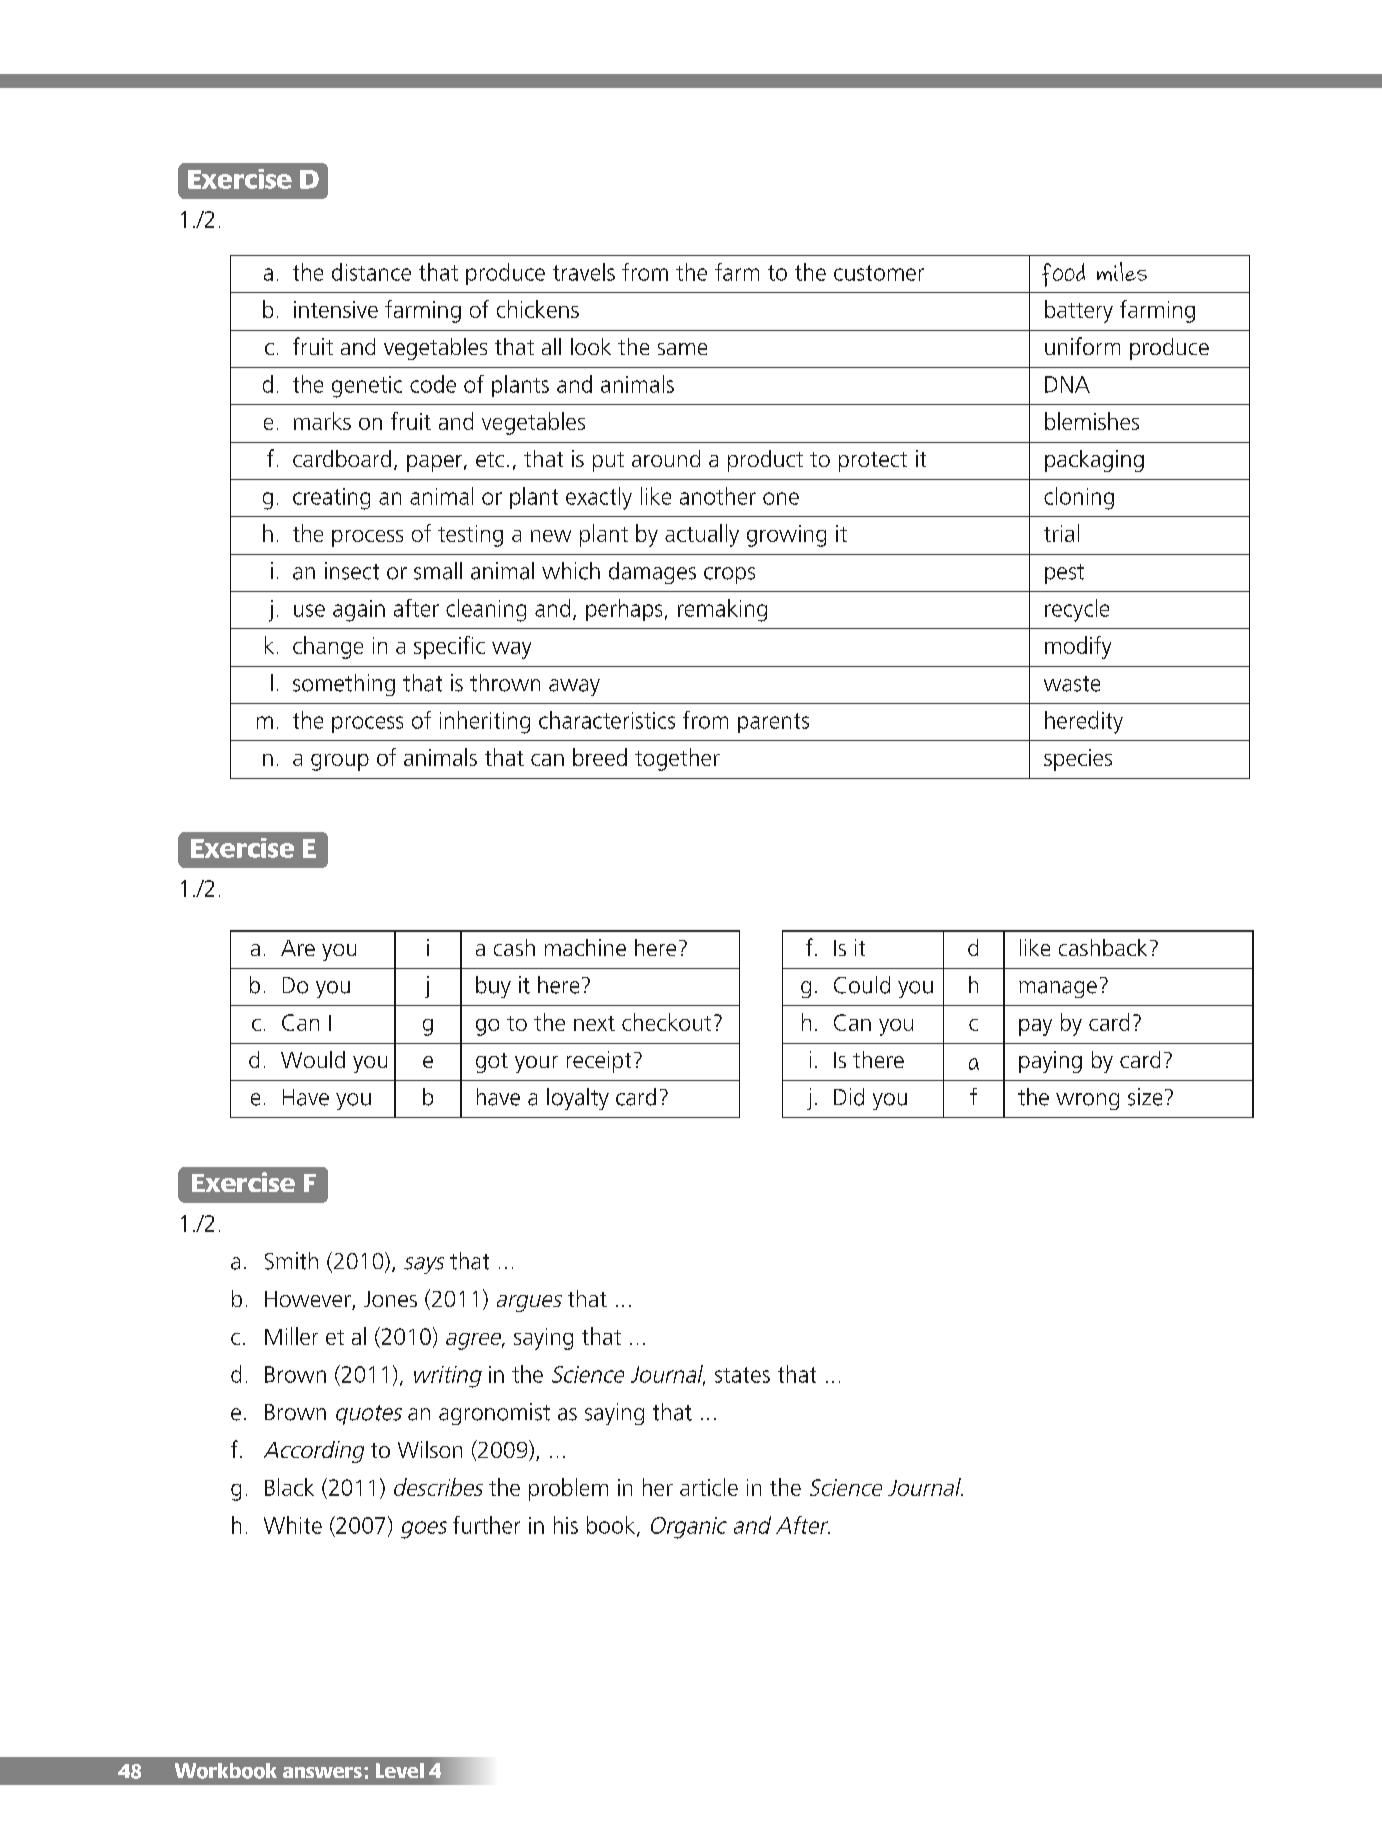 Image resolution: width=1382 pixels, height=1842 pixels. Describe the element at coordinates (390, 1299) in the image. I see `Jones` at that location.
